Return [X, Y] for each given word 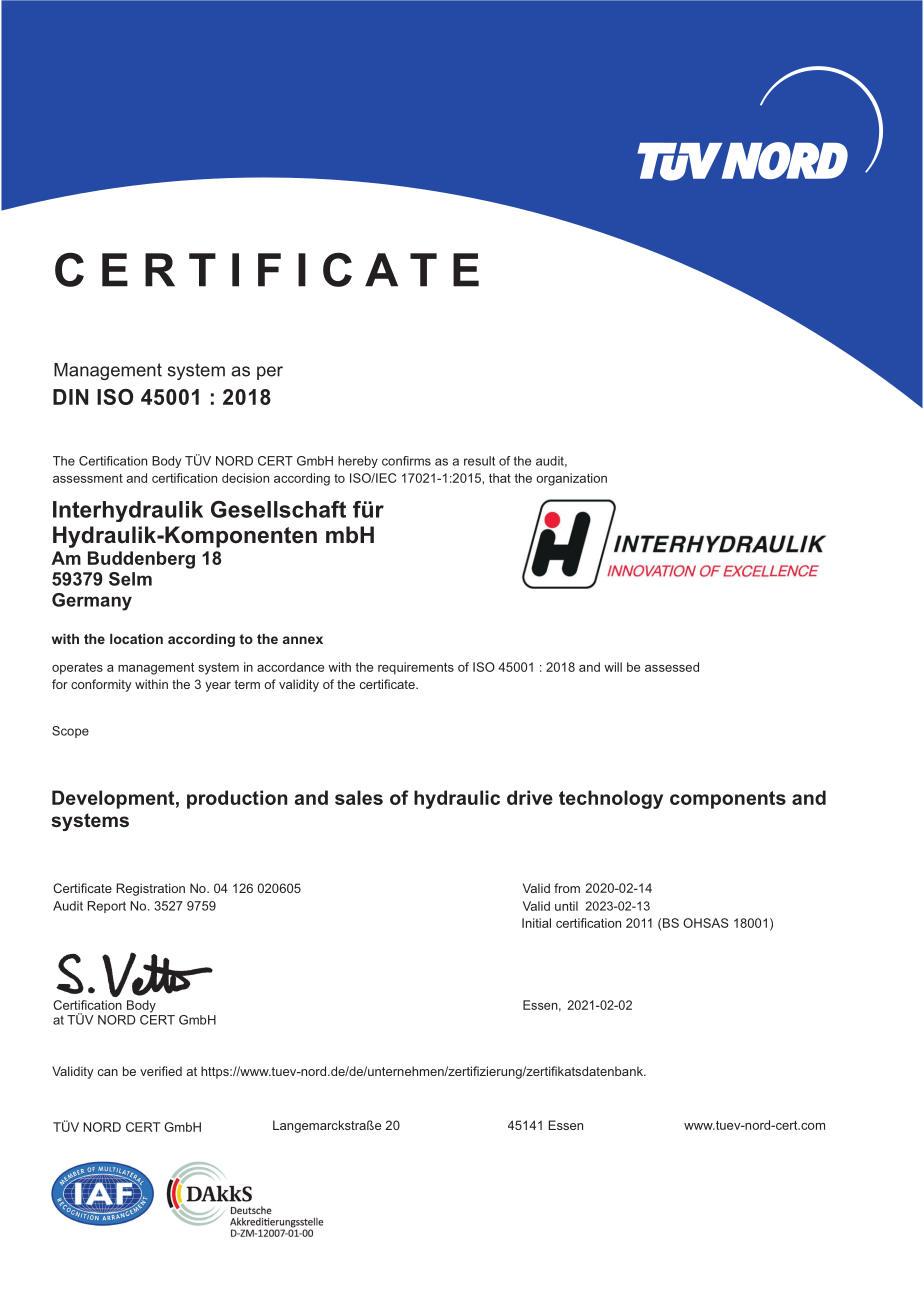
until [566, 906]
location [136, 639]
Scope [70, 732]
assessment [88, 478]
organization [571, 479]
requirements [416, 668]
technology [611, 799]
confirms [406, 461]
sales [359, 797]
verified [161, 1071]
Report [106, 907]
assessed [672, 667]
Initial [536, 923]
